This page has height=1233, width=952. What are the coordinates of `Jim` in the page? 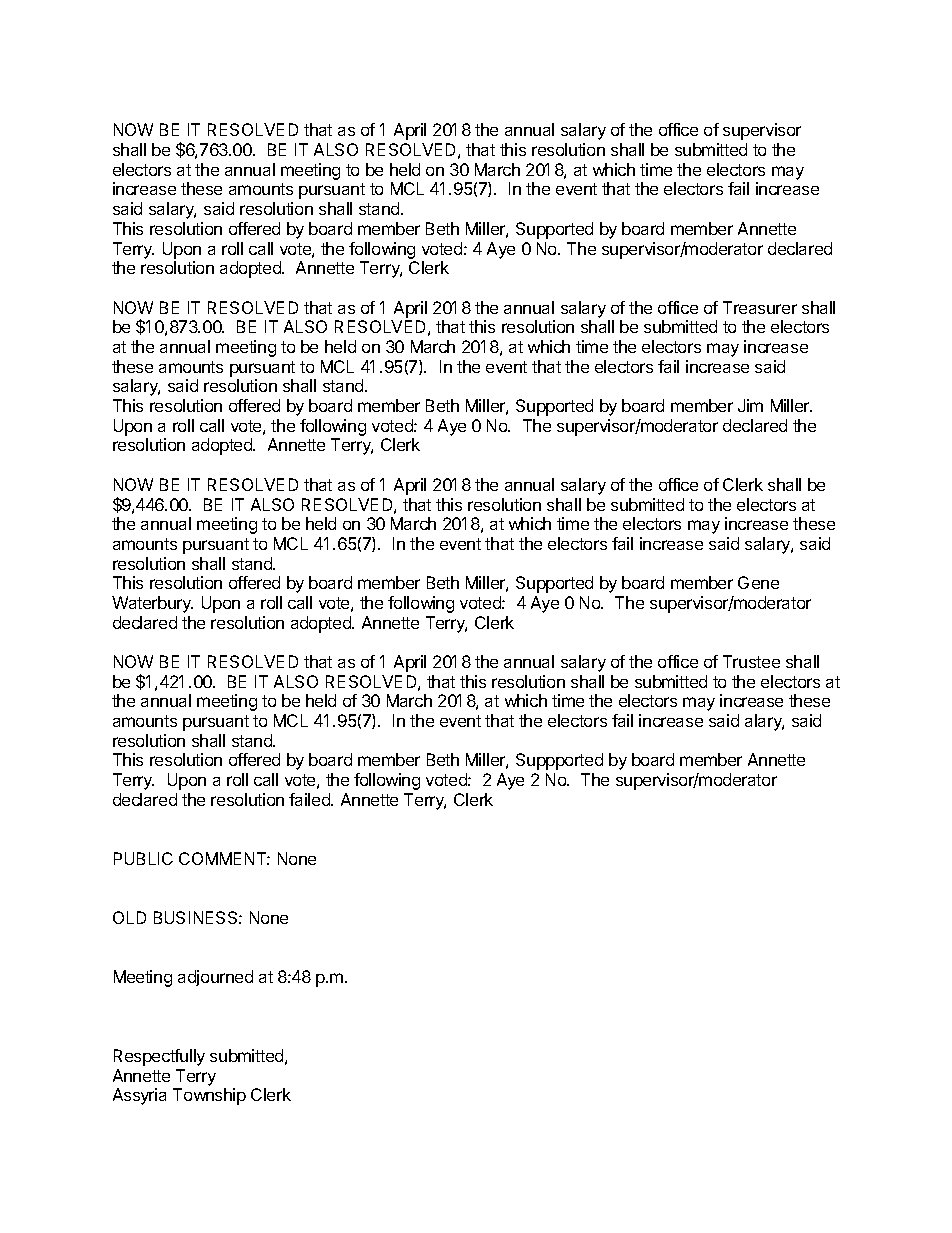 It's located at (750, 405).
